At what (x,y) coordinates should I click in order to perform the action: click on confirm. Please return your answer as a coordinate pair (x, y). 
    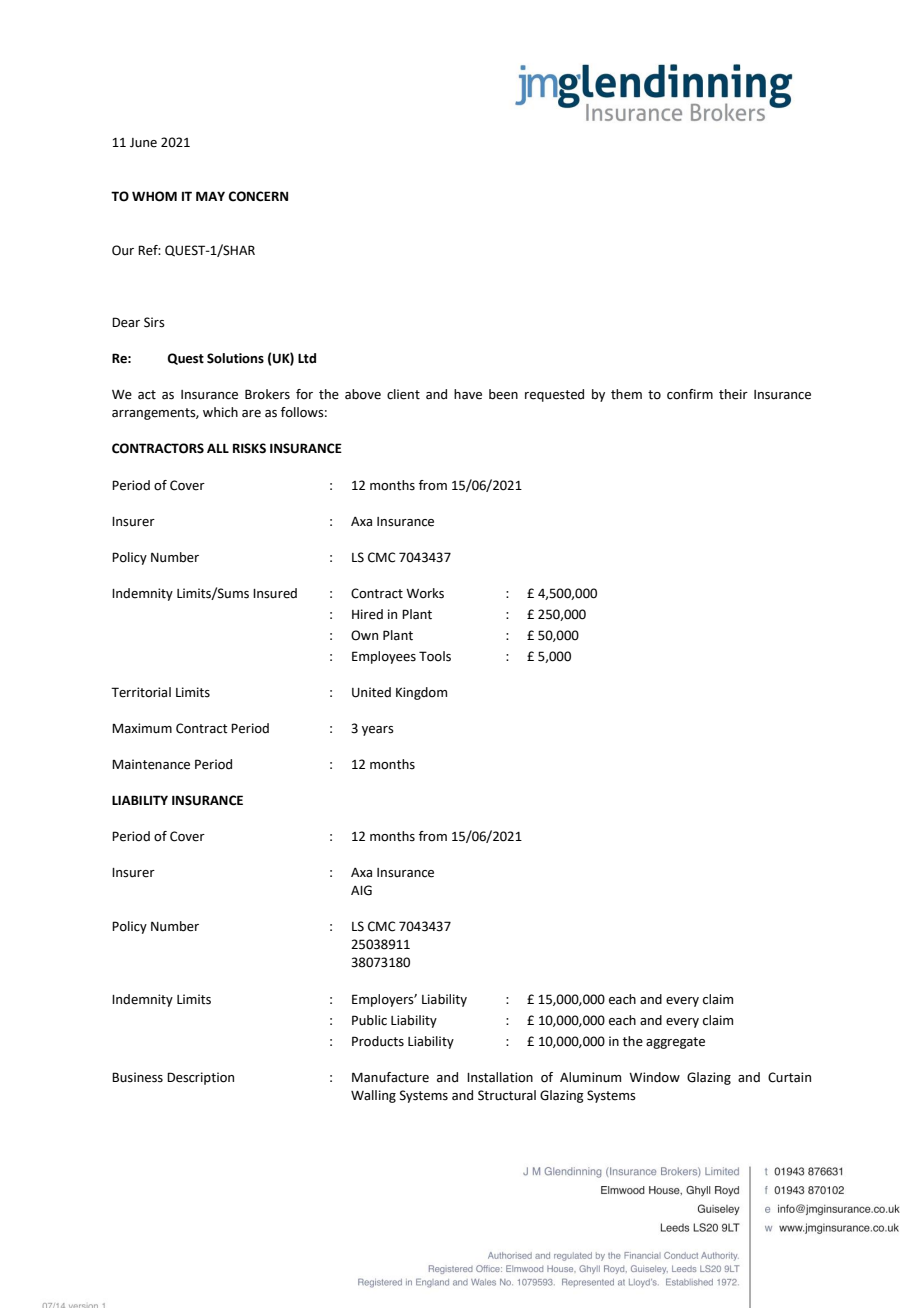
    Looking at the image, I should click on (690, 394).
